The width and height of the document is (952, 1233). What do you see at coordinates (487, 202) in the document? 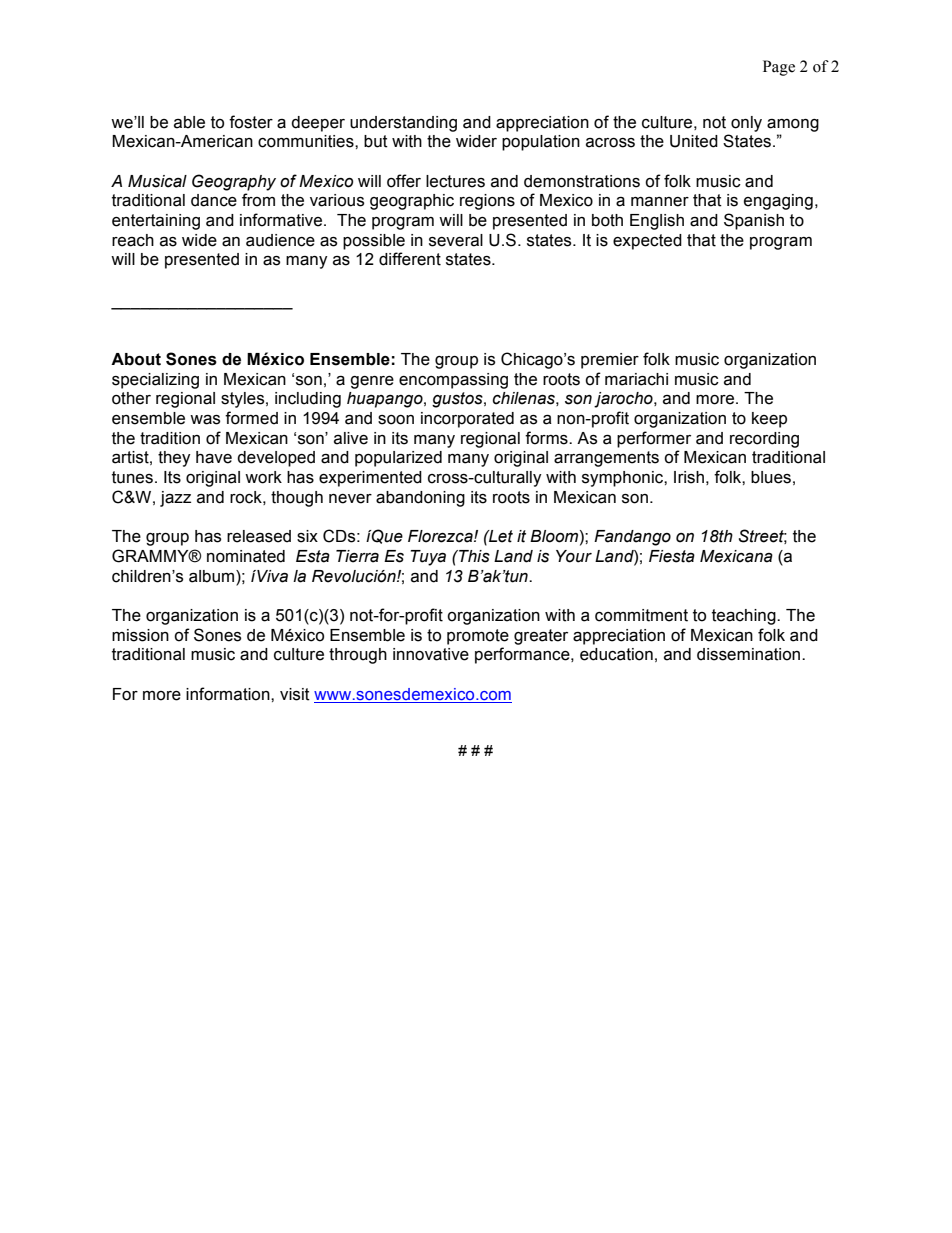
I see `regions` at bounding box center [487, 202].
